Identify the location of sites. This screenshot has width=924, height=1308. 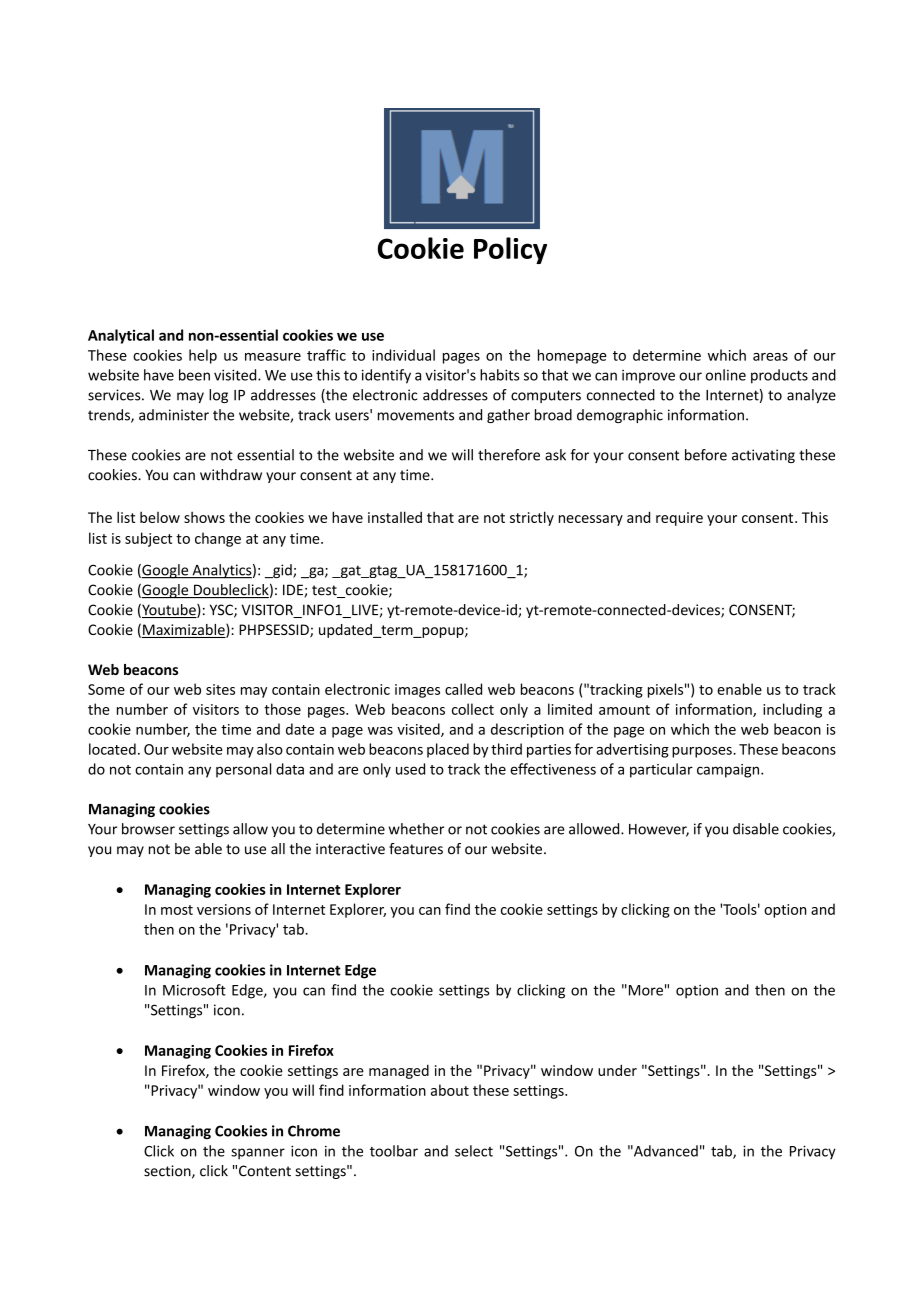
(220, 689).
